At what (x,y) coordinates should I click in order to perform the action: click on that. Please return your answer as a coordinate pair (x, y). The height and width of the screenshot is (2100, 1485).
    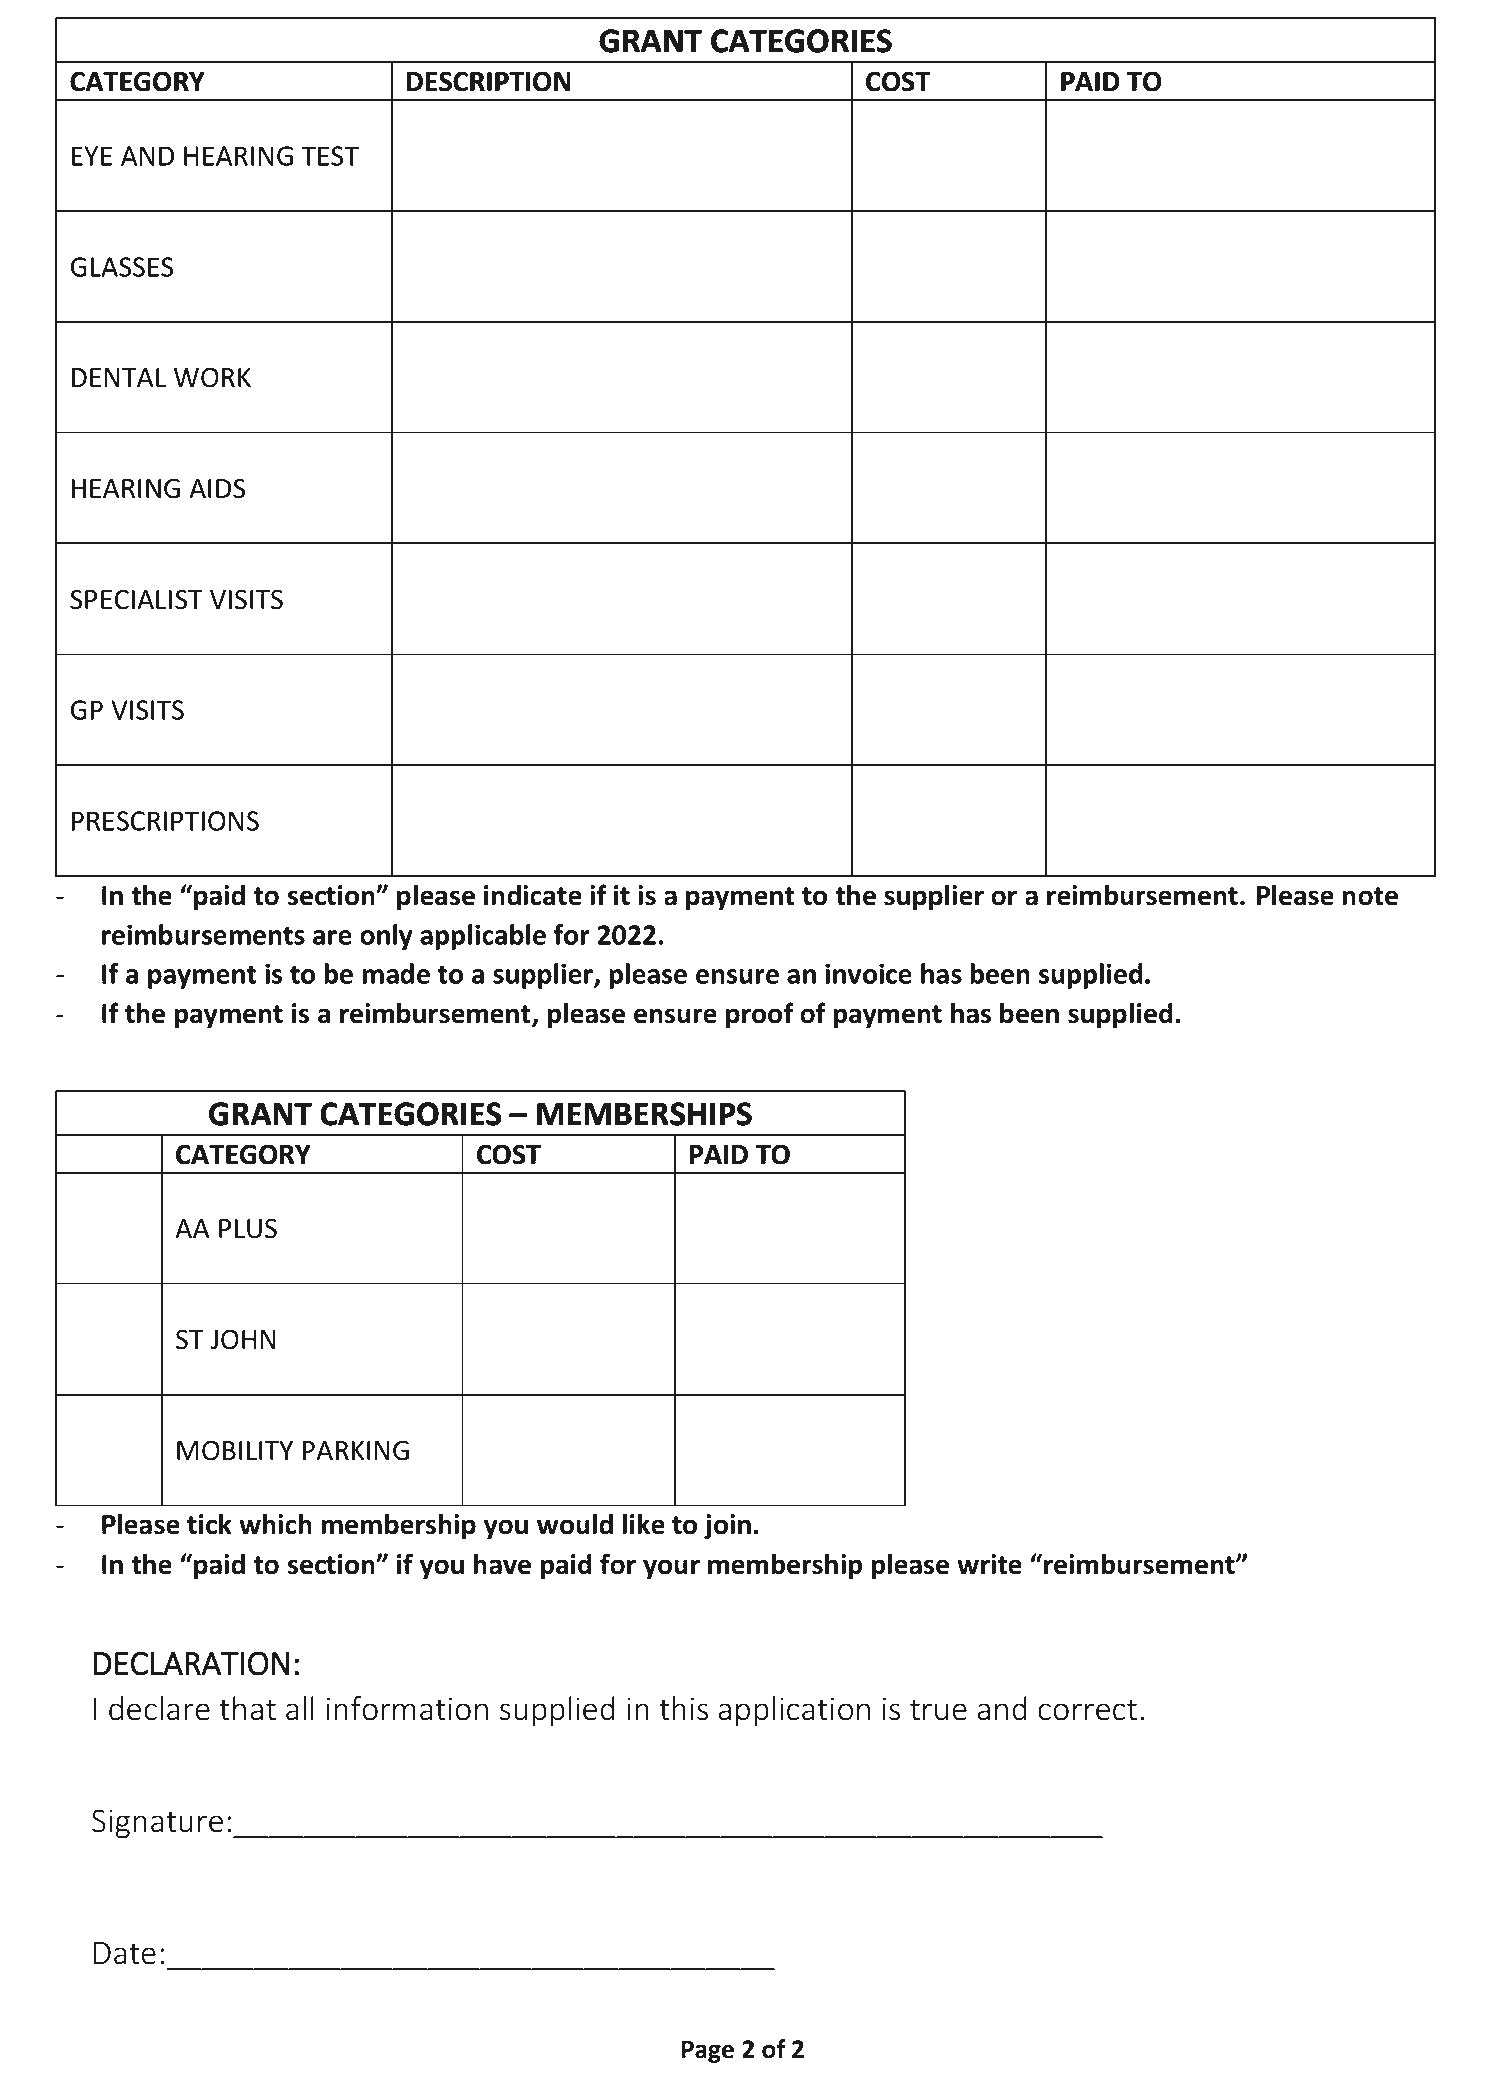
    Looking at the image, I should click on (247, 1708).
